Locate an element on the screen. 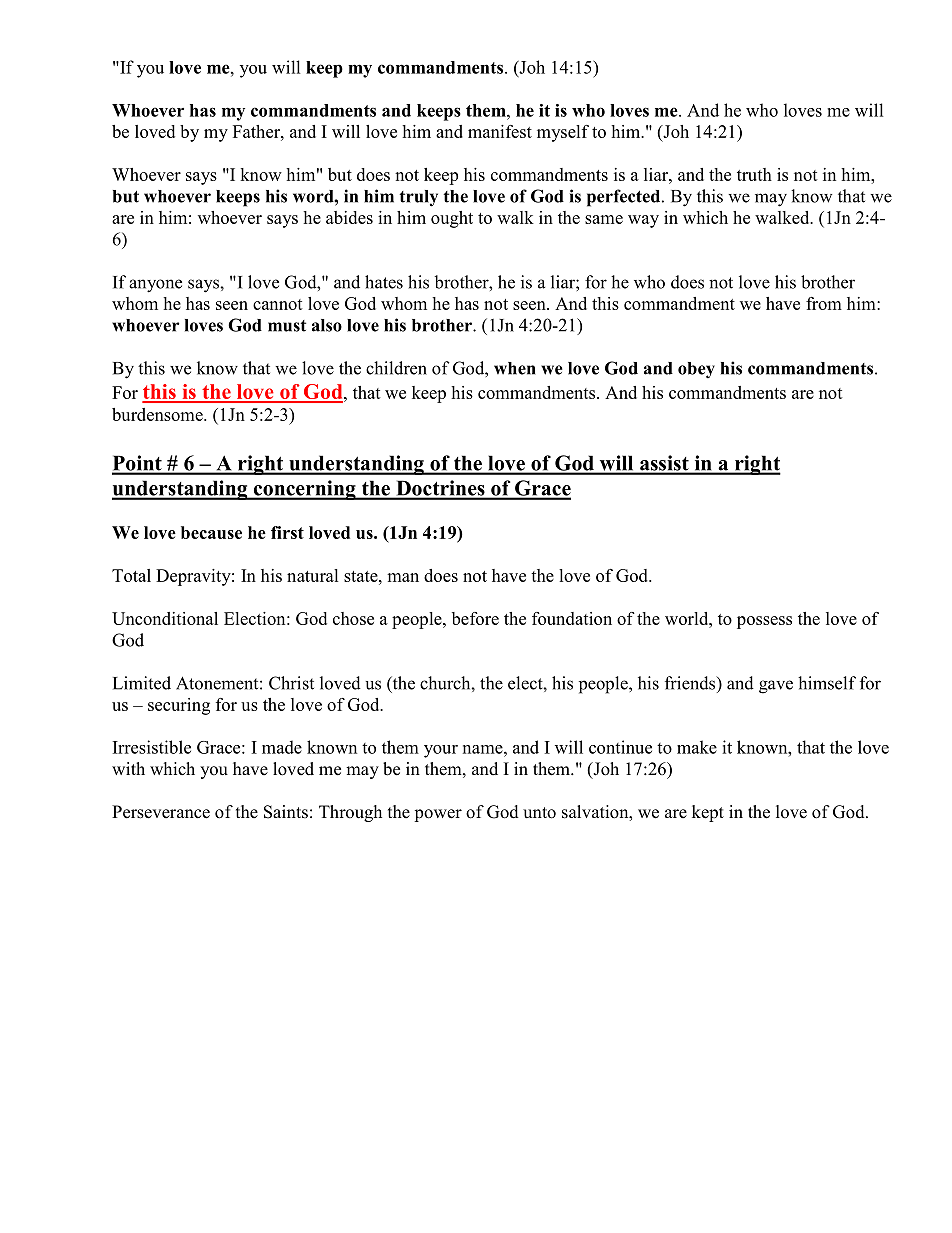 Image resolution: width=952 pixels, height=1233 pixels. abides is located at coordinates (349, 217).
